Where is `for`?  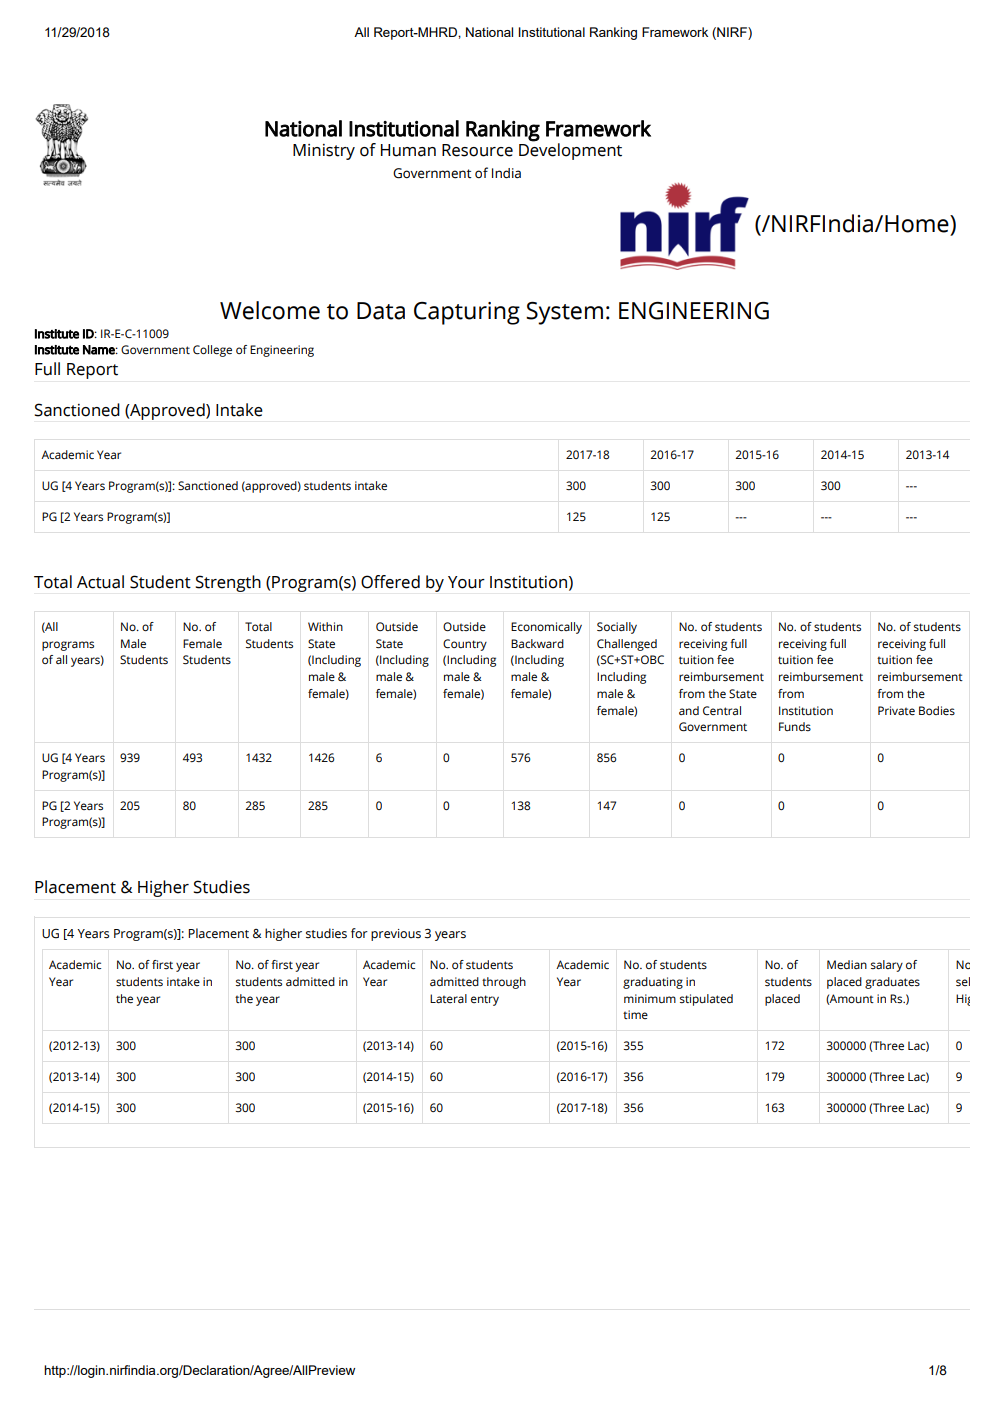 for is located at coordinates (359, 933).
